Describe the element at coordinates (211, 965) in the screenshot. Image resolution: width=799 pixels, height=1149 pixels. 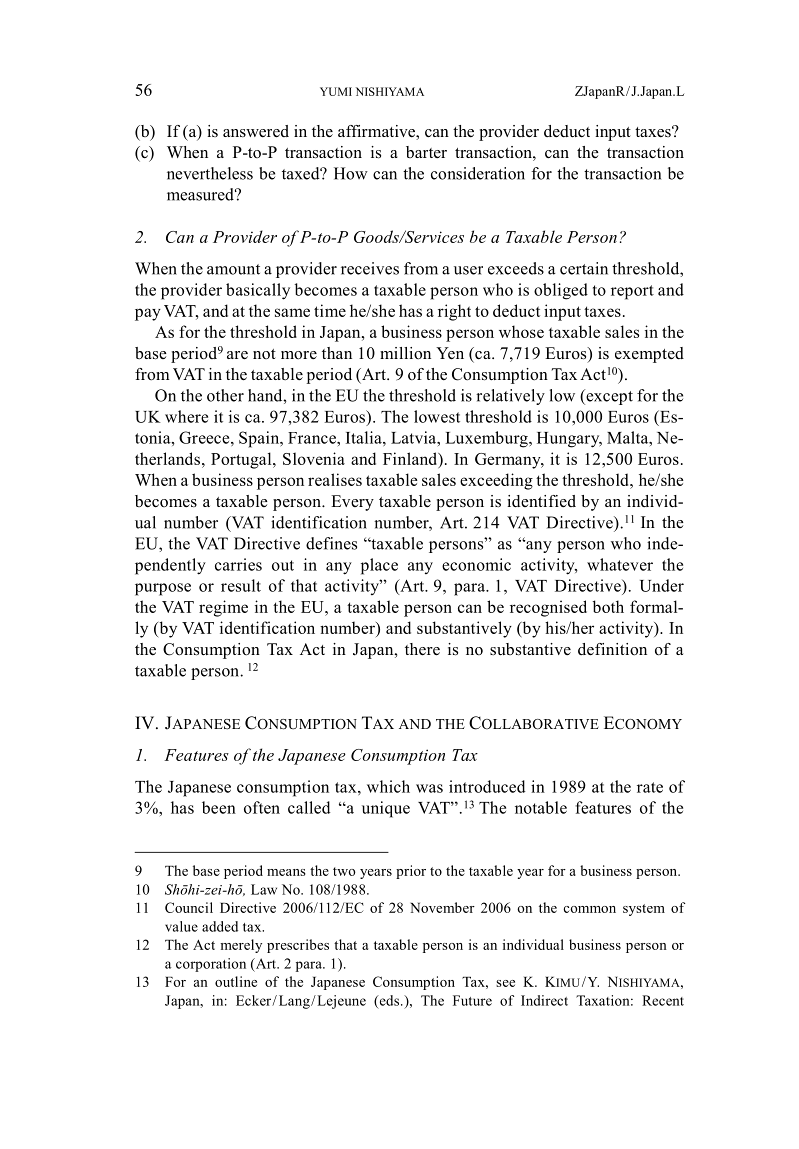
I see `corporation` at that location.
